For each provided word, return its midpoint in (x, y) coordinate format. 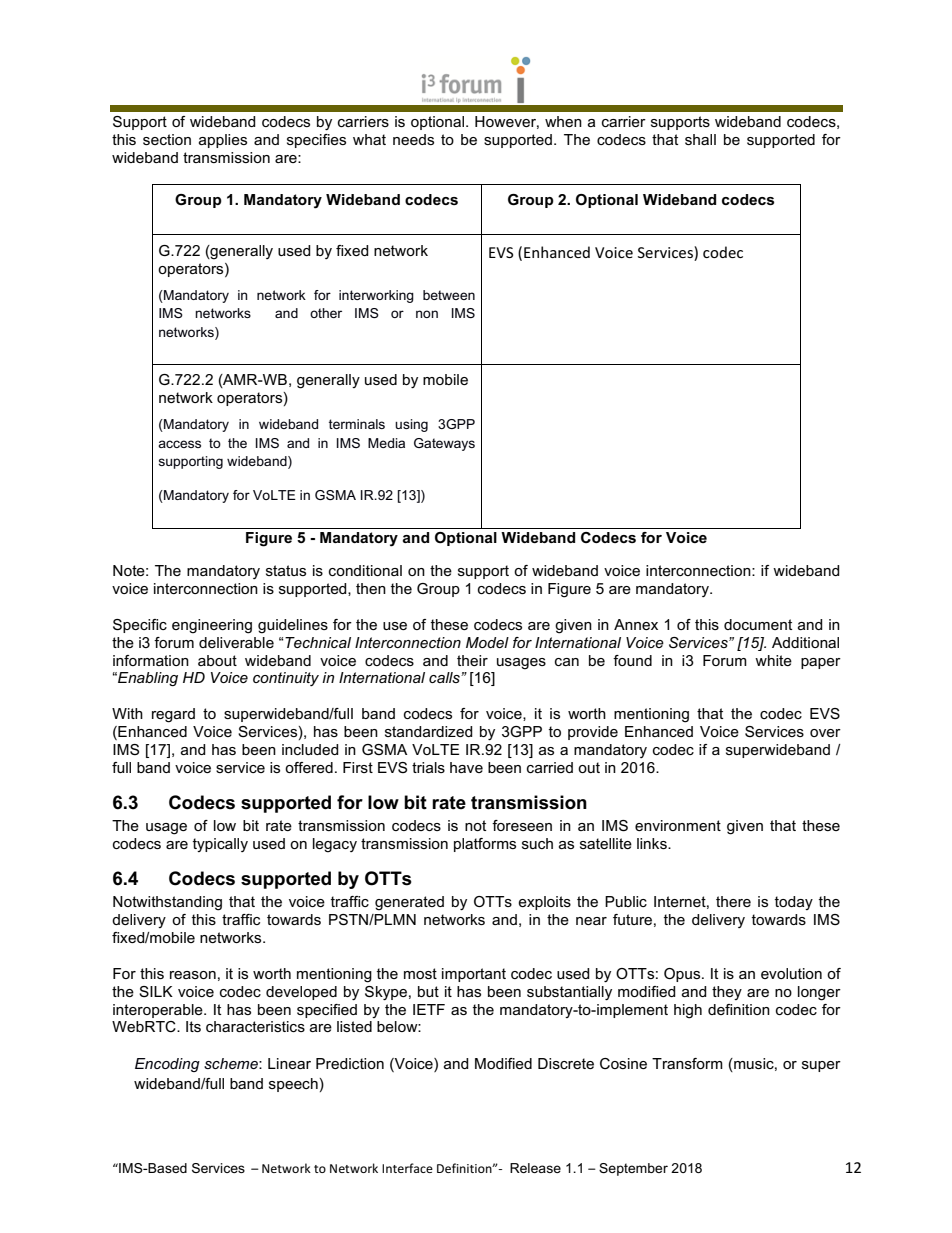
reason (193, 975)
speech (293, 1085)
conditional (365, 570)
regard (173, 715)
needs (413, 139)
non (427, 314)
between (449, 295)
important (474, 975)
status (286, 570)
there (733, 901)
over (825, 733)
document (758, 624)
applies (223, 141)
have (466, 767)
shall (700, 139)
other (326, 313)
